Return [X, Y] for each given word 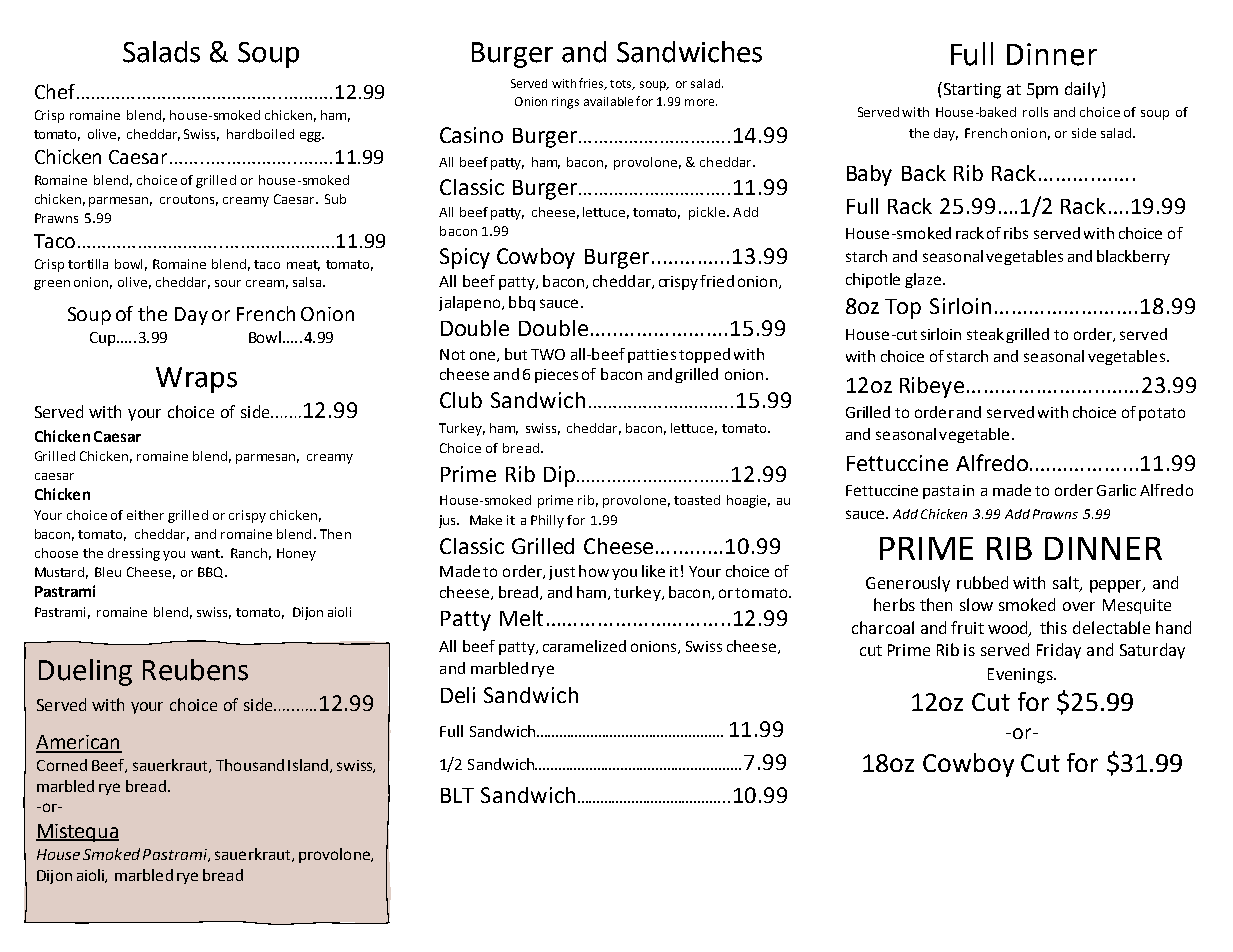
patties [652, 356]
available [608, 101]
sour [228, 283]
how [594, 571]
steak [987, 335]
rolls [1035, 112]
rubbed [982, 582]
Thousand [250, 765]
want [207, 553]
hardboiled [260, 134]
